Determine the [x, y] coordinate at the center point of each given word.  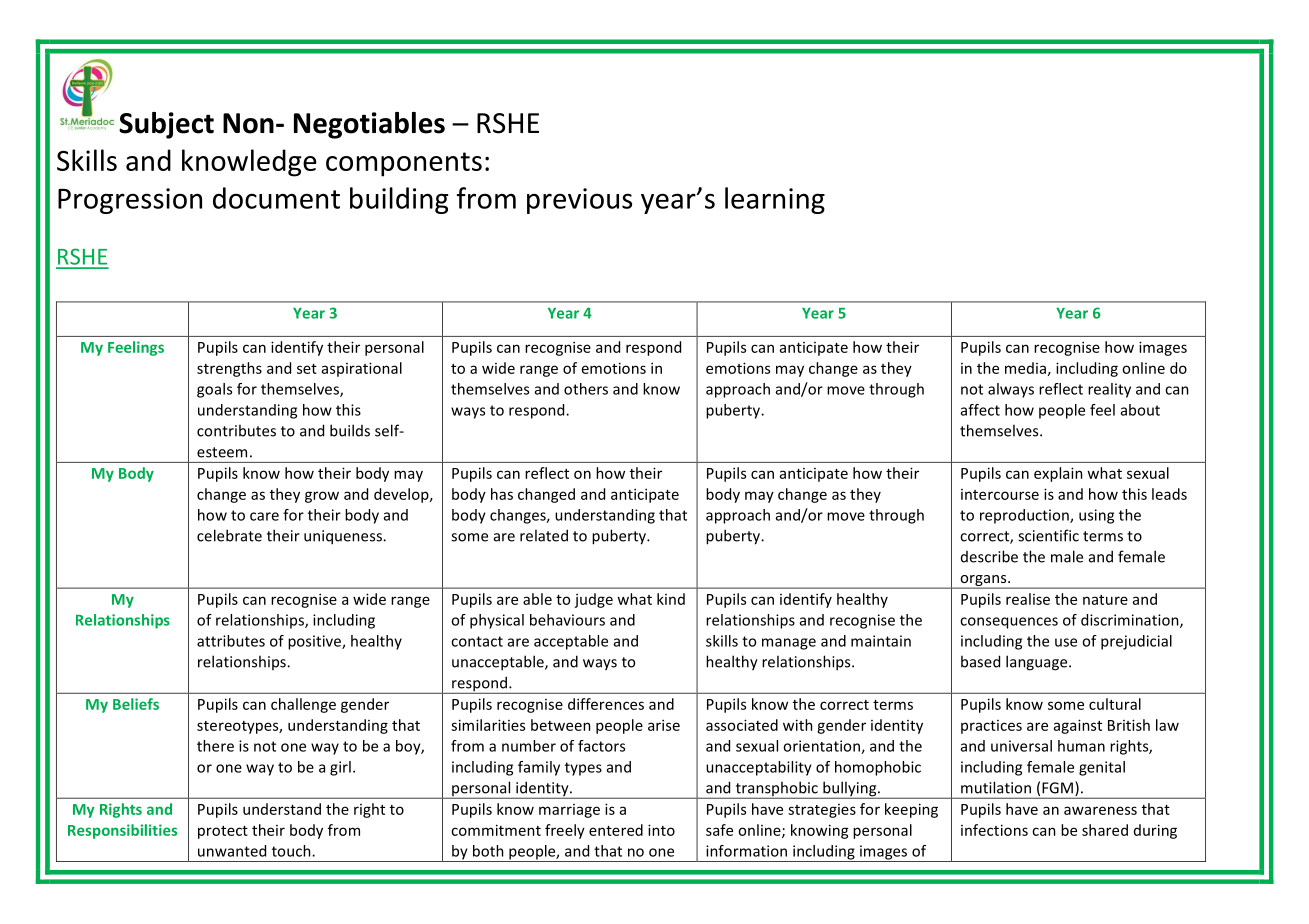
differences [606, 704]
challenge [303, 705]
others [586, 389]
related [544, 535]
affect [980, 410]
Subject [166, 125]
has [502, 494]
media [1025, 368]
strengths [229, 369]
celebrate [229, 535]
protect [223, 832]
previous [579, 201]
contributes [236, 430]
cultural [1115, 704]
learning [775, 200]
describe [989, 556]
